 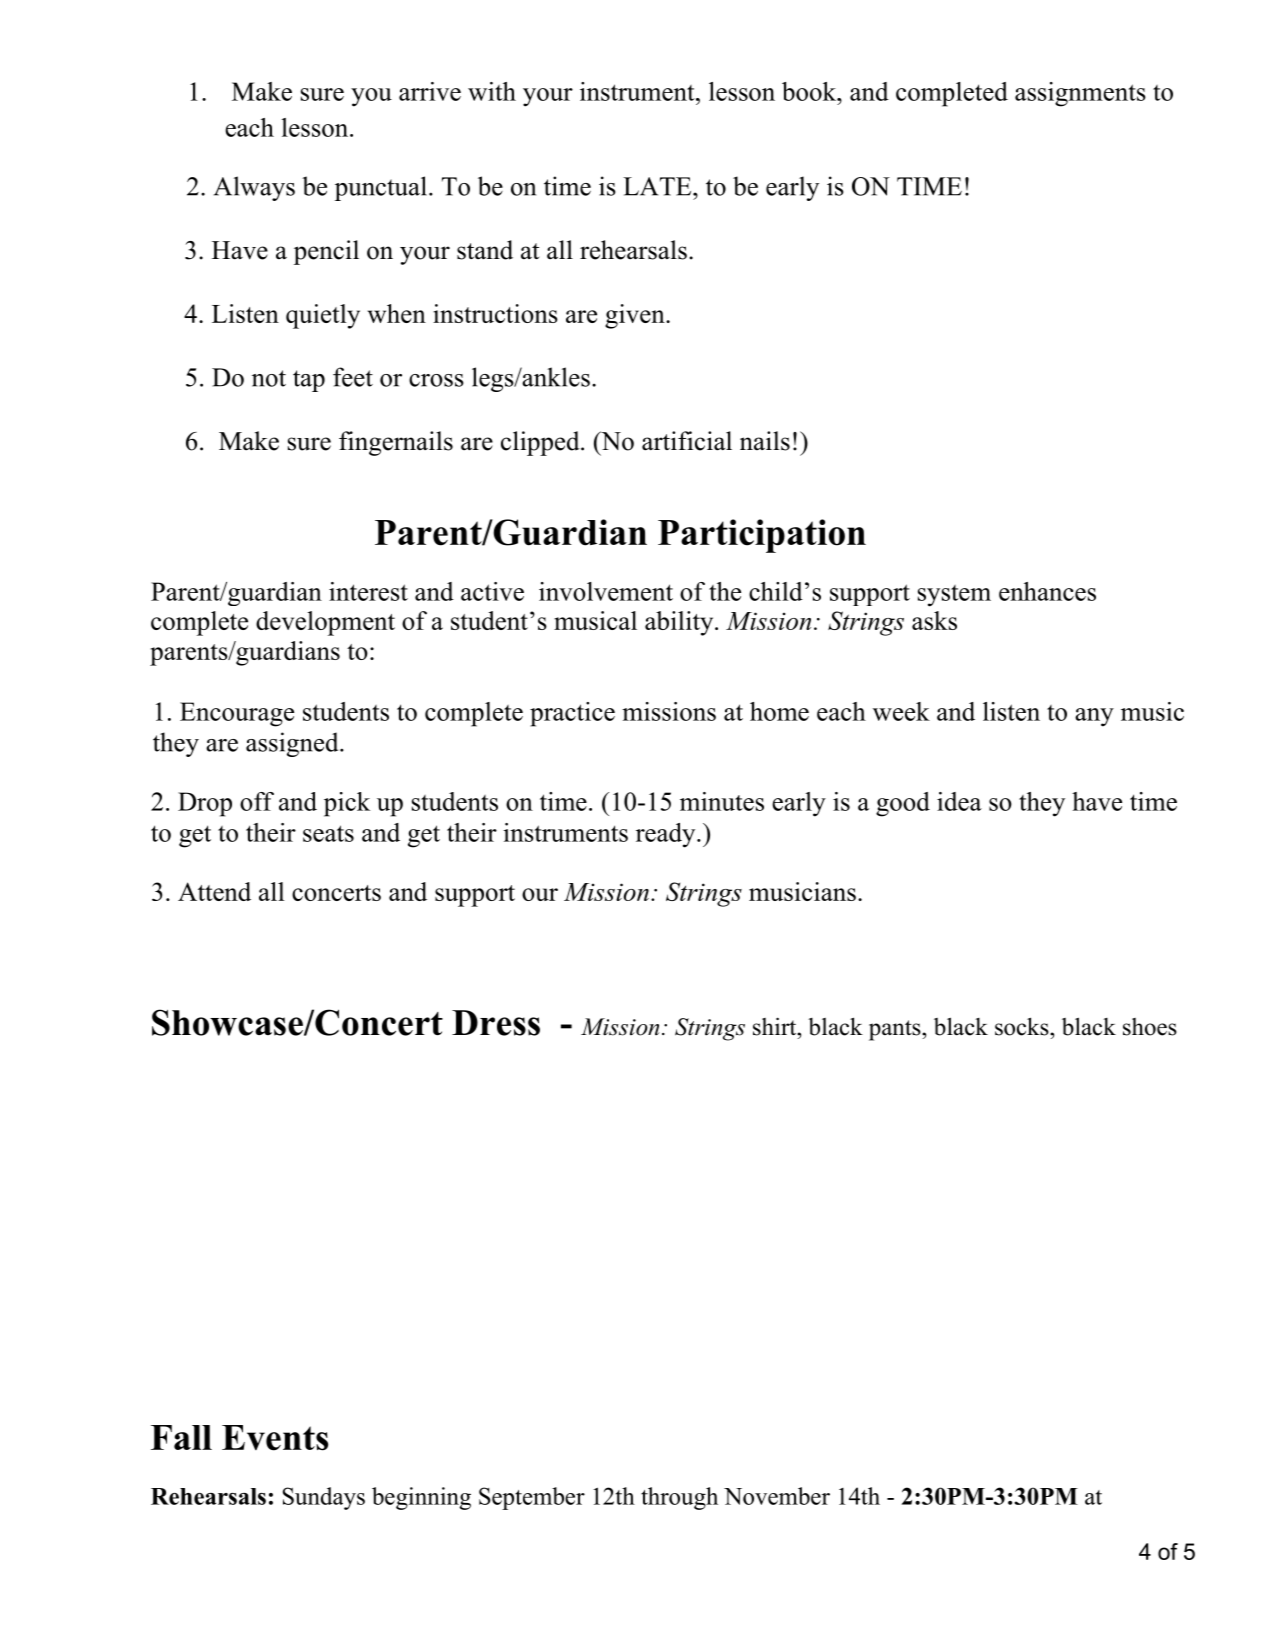 What do you see at coordinates (777, 1496) in the screenshot?
I see `November` at bounding box center [777, 1496].
